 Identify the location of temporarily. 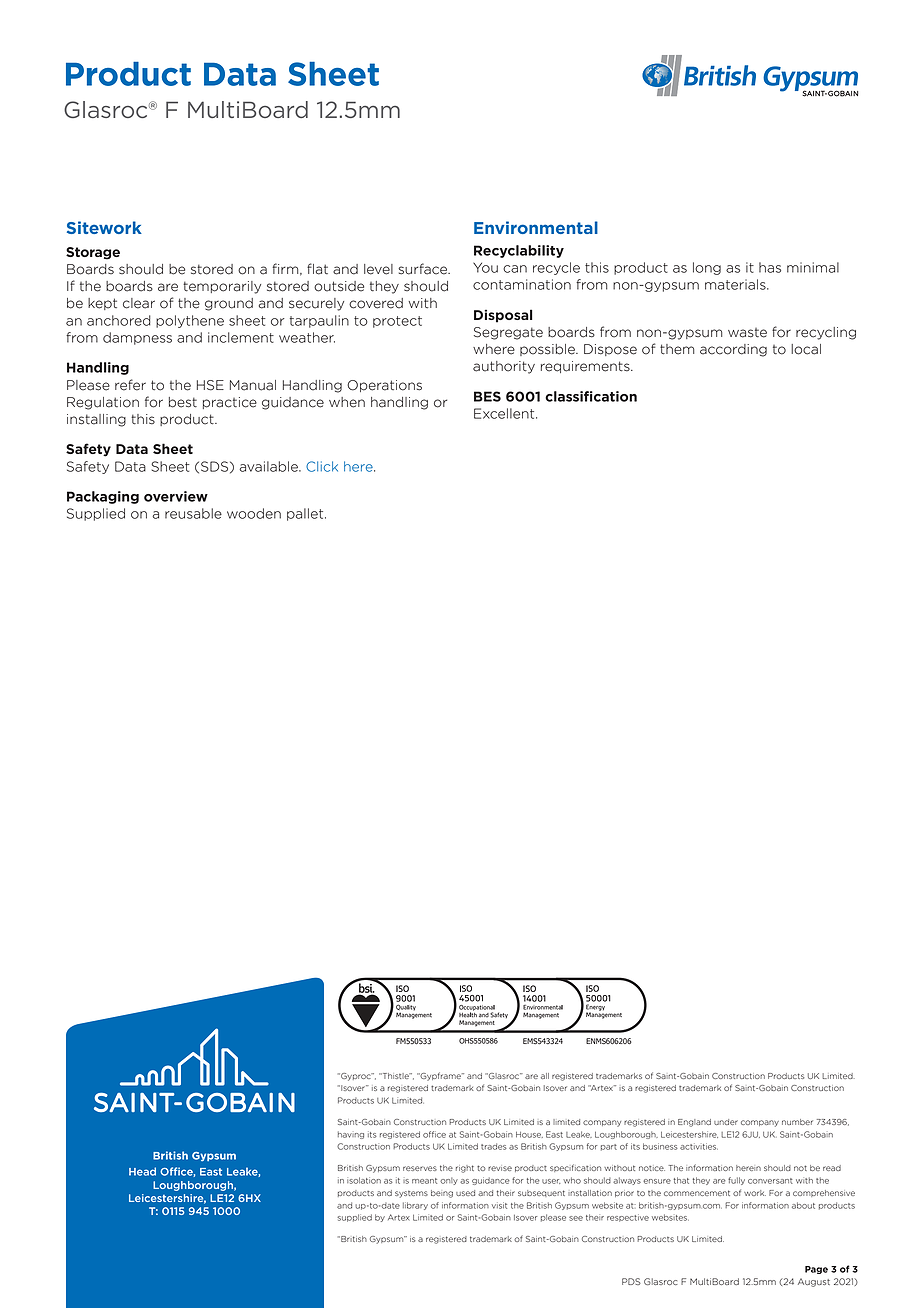
(222, 287).
